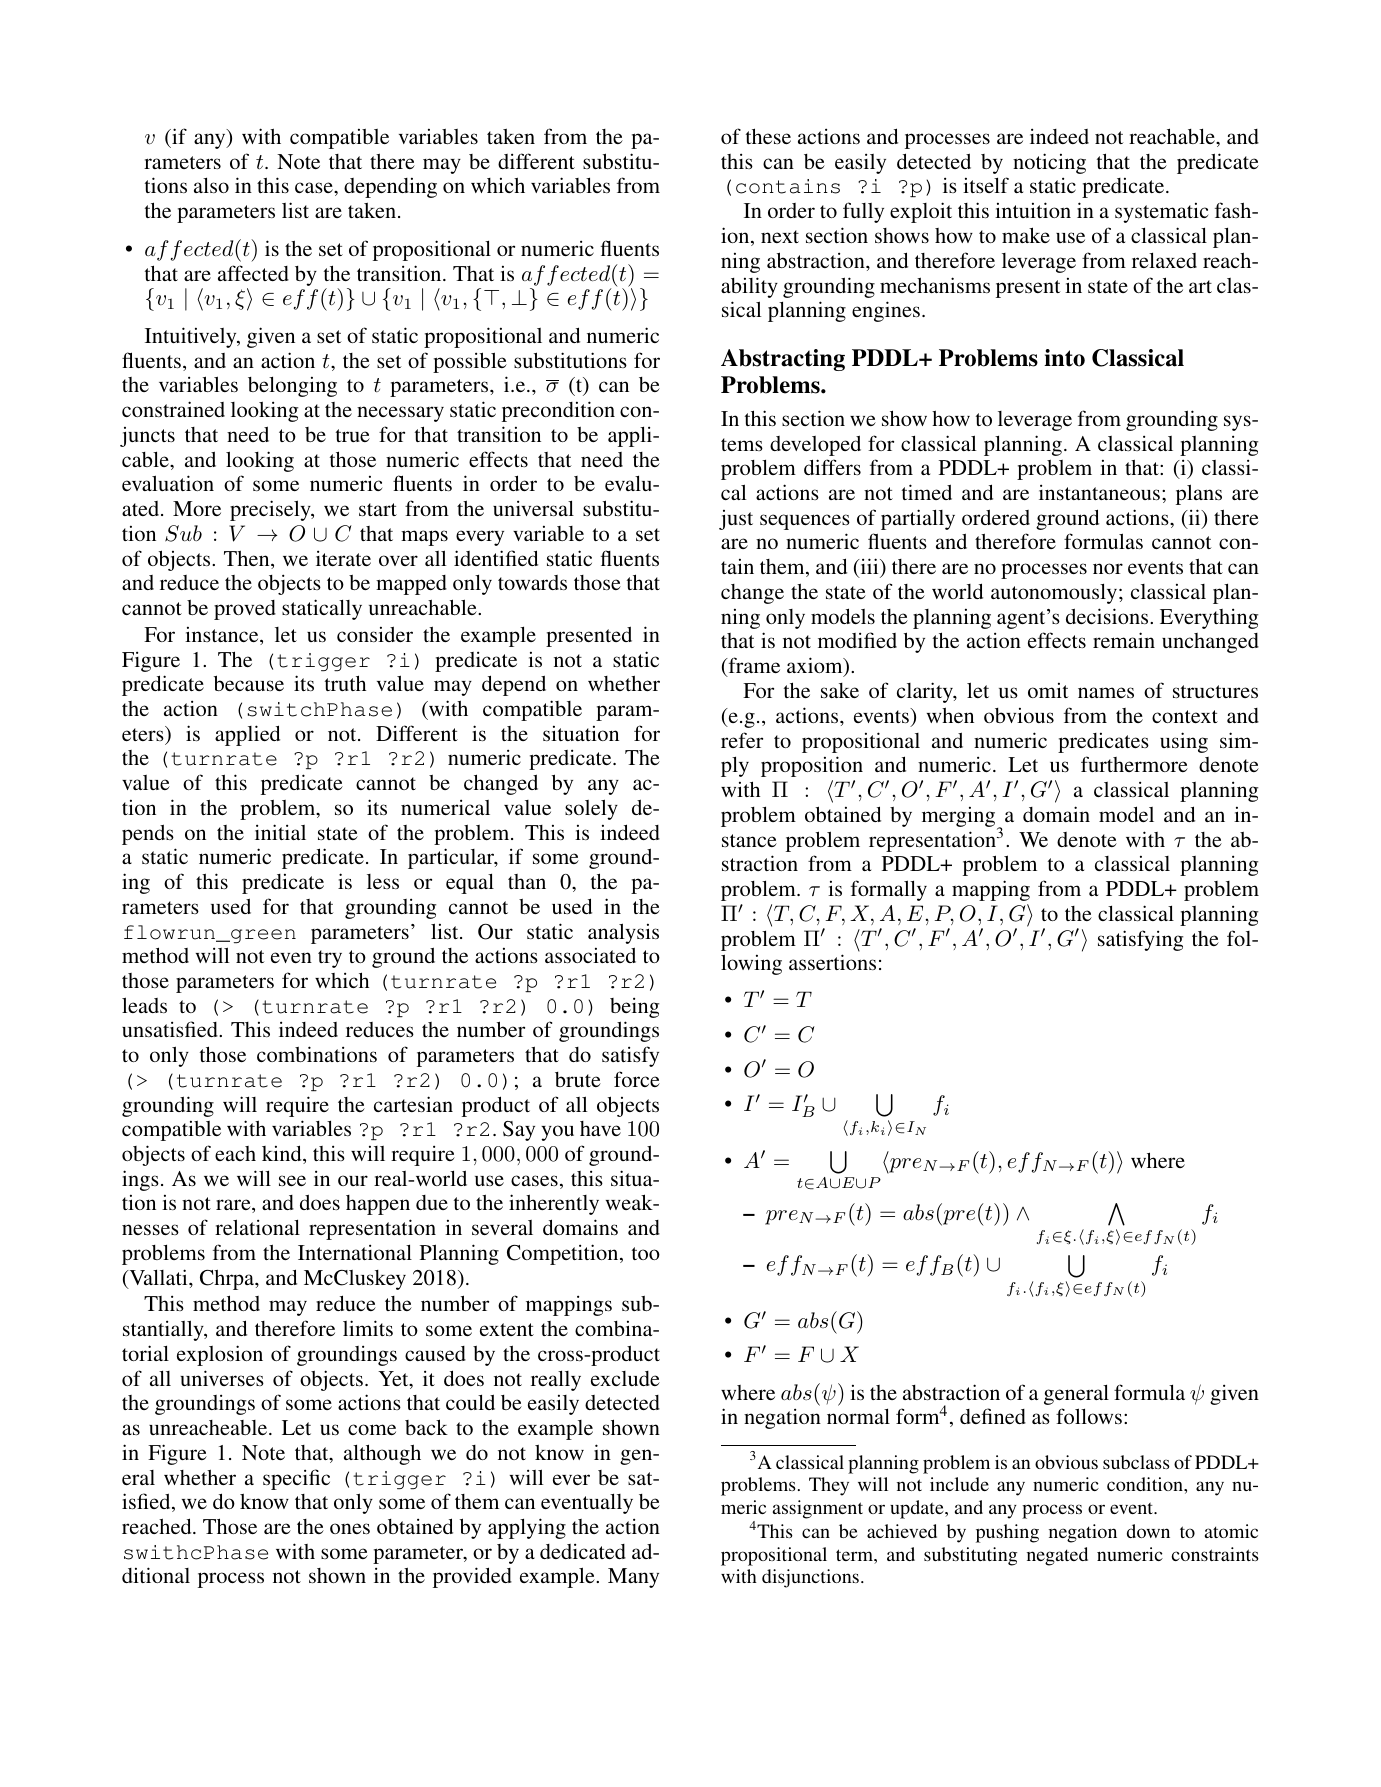 The width and height of the screenshot is (1381, 1787). I want to click on these, so click(768, 136).
